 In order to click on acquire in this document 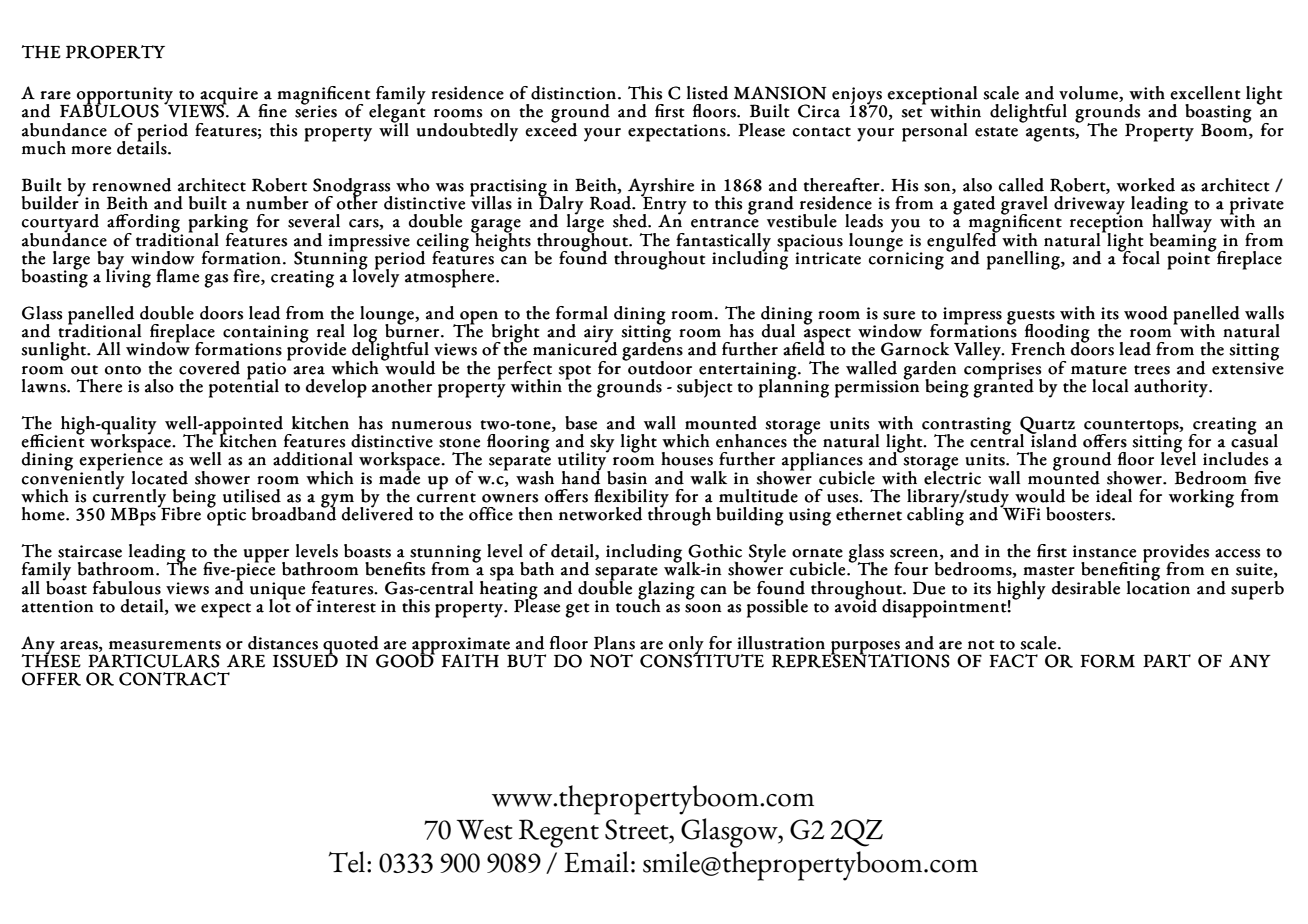, I will do `click(228, 97)`.
